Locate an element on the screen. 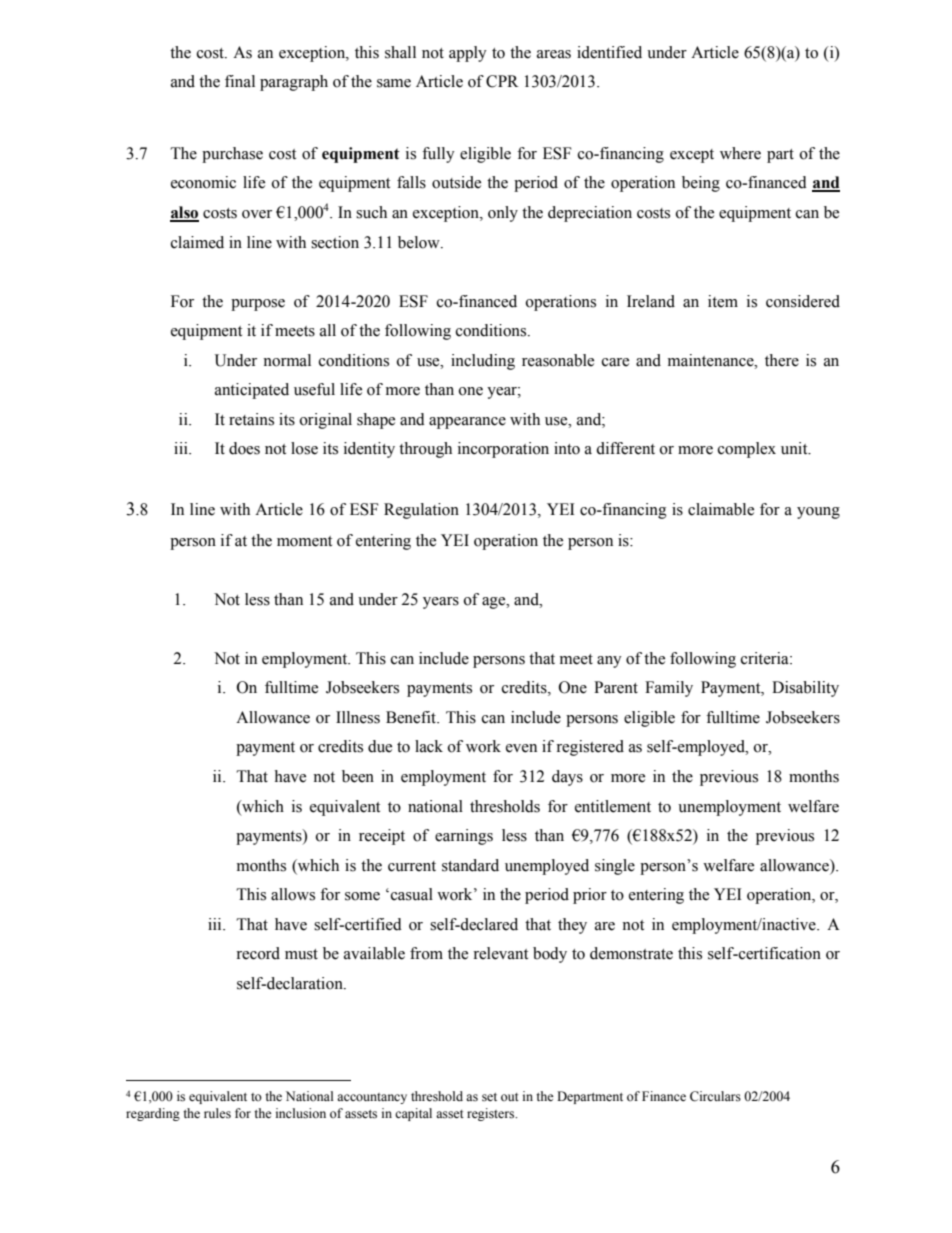  where is located at coordinates (740, 153).
